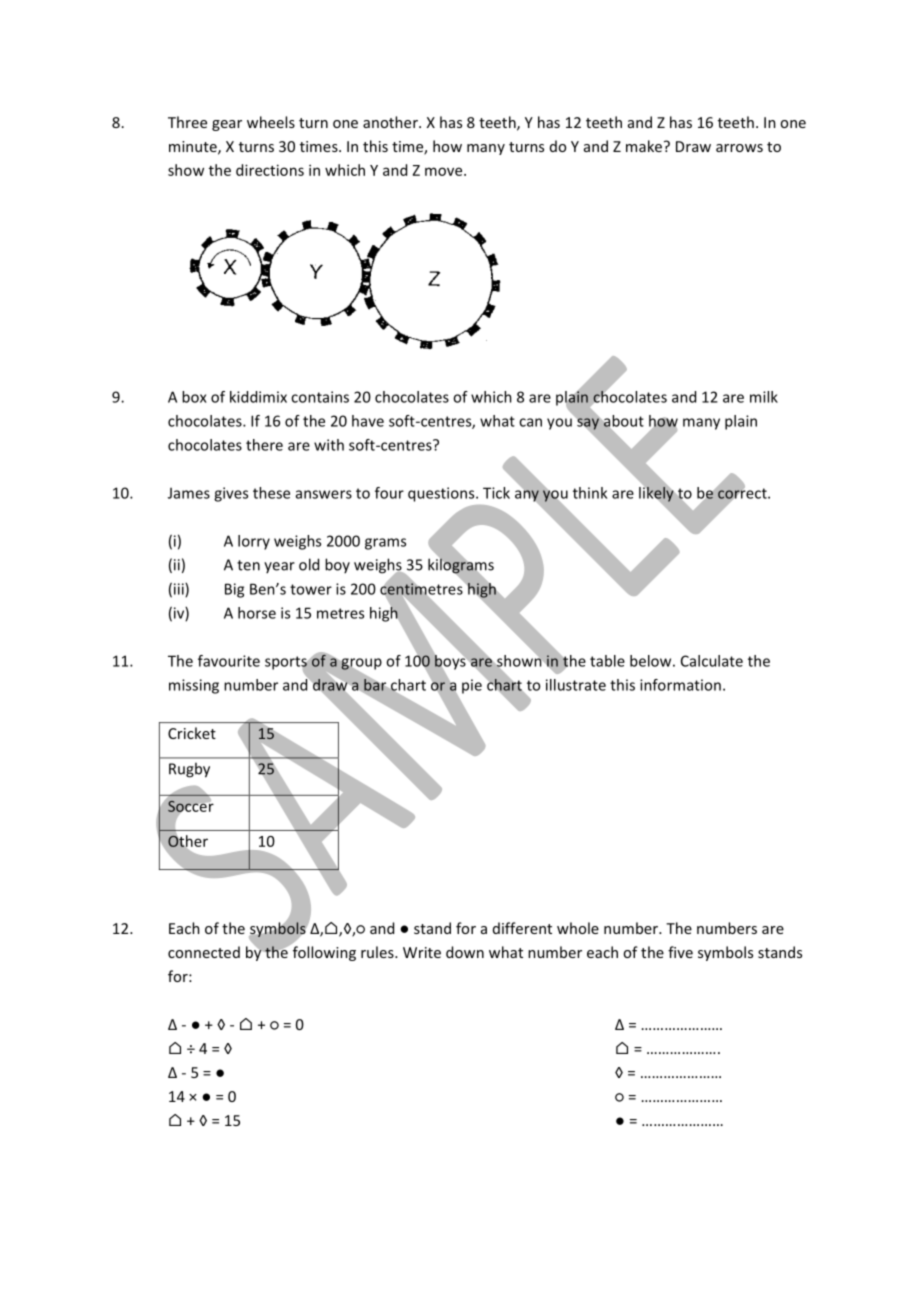 The height and width of the document is (1308, 924). Describe the element at coordinates (472, 686) in the document. I see `pie` at that location.
